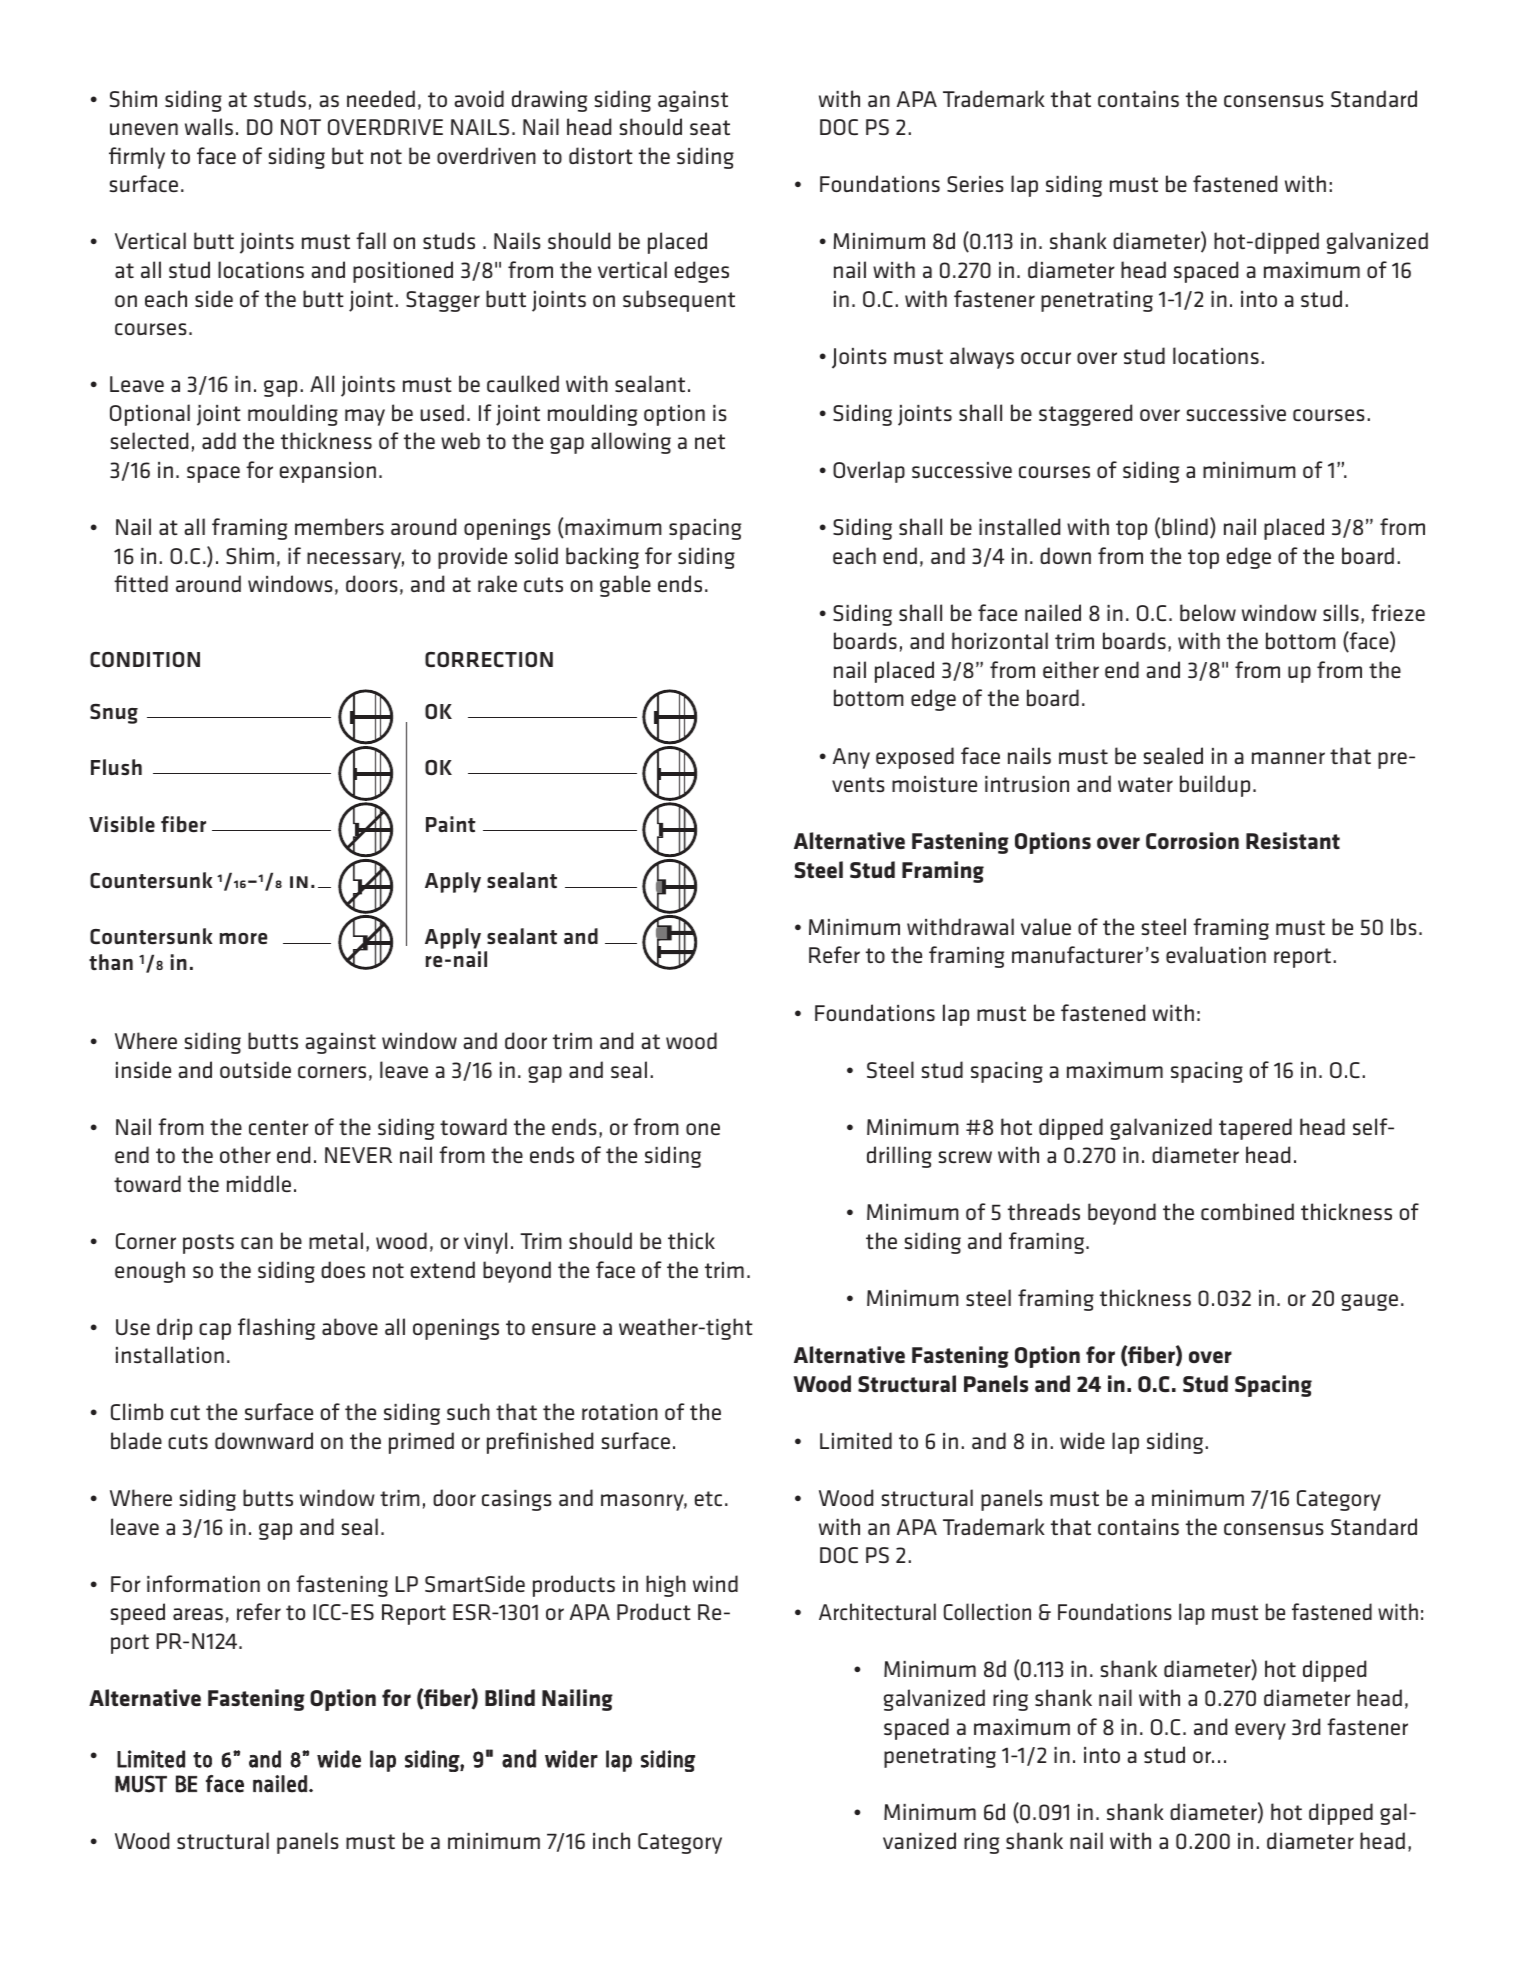 The width and height of the screenshot is (1520, 1967). What do you see at coordinates (1208, 613) in the screenshot?
I see `below` at bounding box center [1208, 613].
